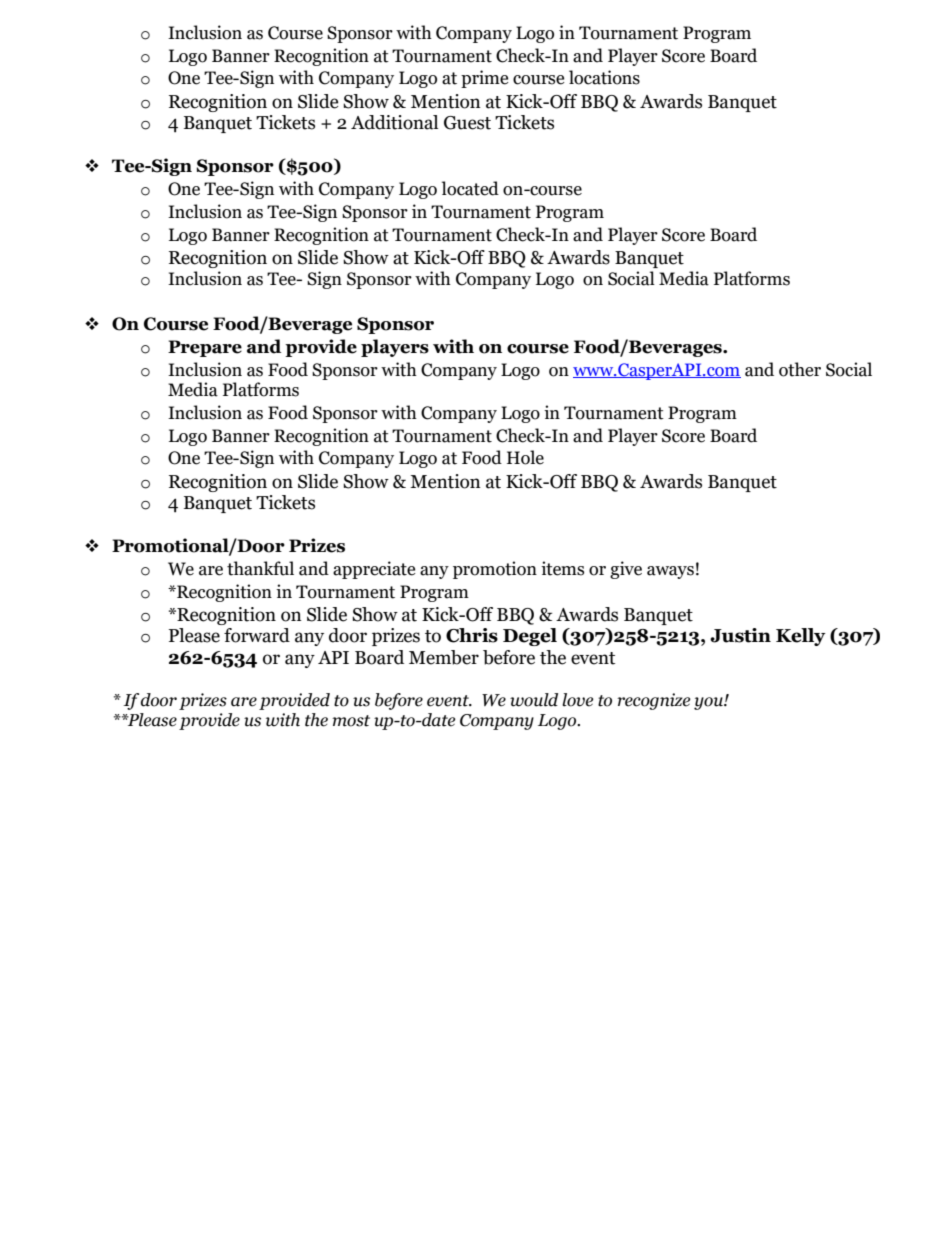 This screenshot has height=1233, width=952. What do you see at coordinates (740, 635) in the screenshot?
I see `Justin` at bounding box center [740, 635].
